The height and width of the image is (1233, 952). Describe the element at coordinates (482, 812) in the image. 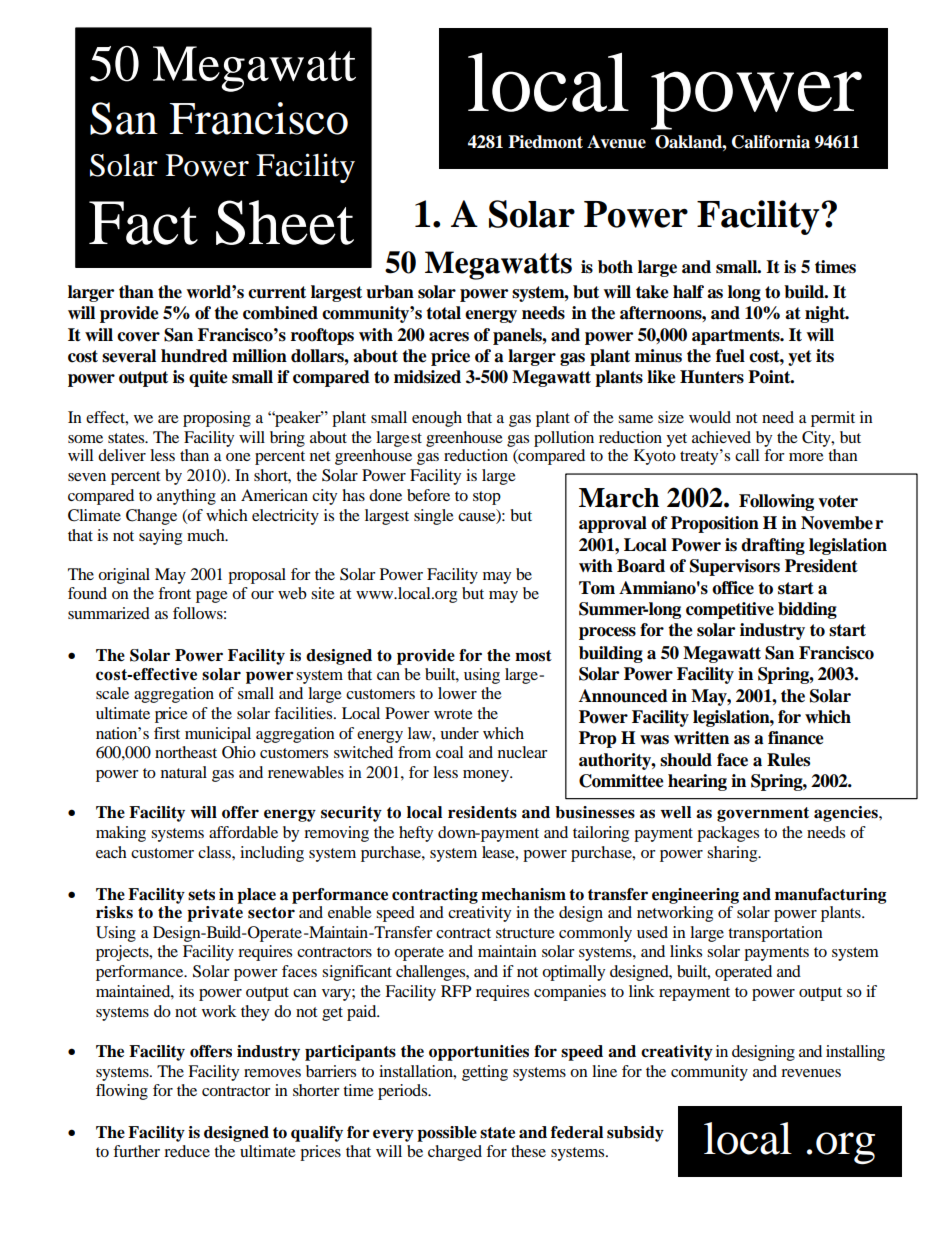

I see `residents` at that location.
